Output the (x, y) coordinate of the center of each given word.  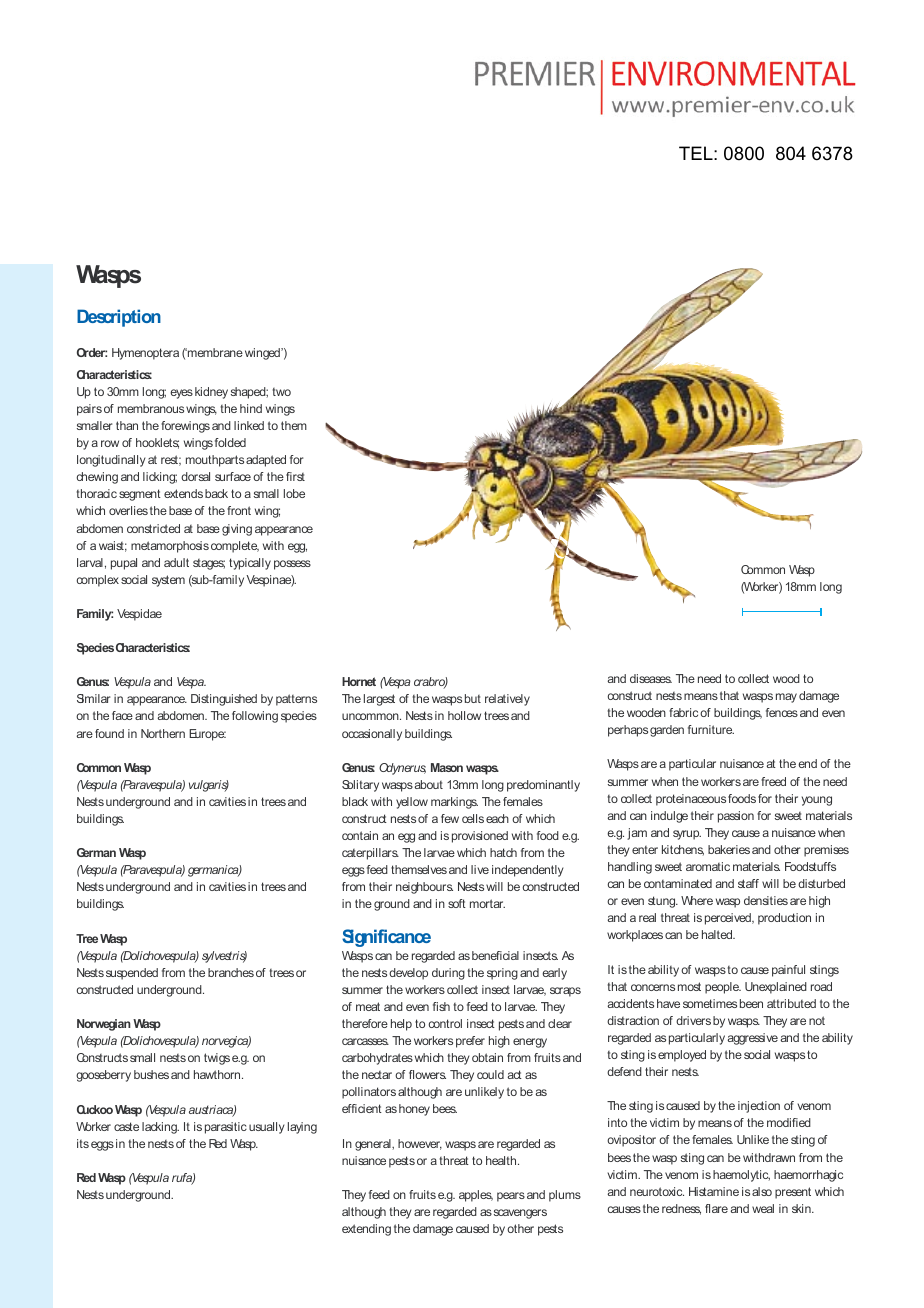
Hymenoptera (145, 354)
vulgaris (209, 786)
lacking (160, 1128)
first (295, 476)
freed (773, 781)
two (282, 392)
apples (476, 1196)
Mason (447, 767)
